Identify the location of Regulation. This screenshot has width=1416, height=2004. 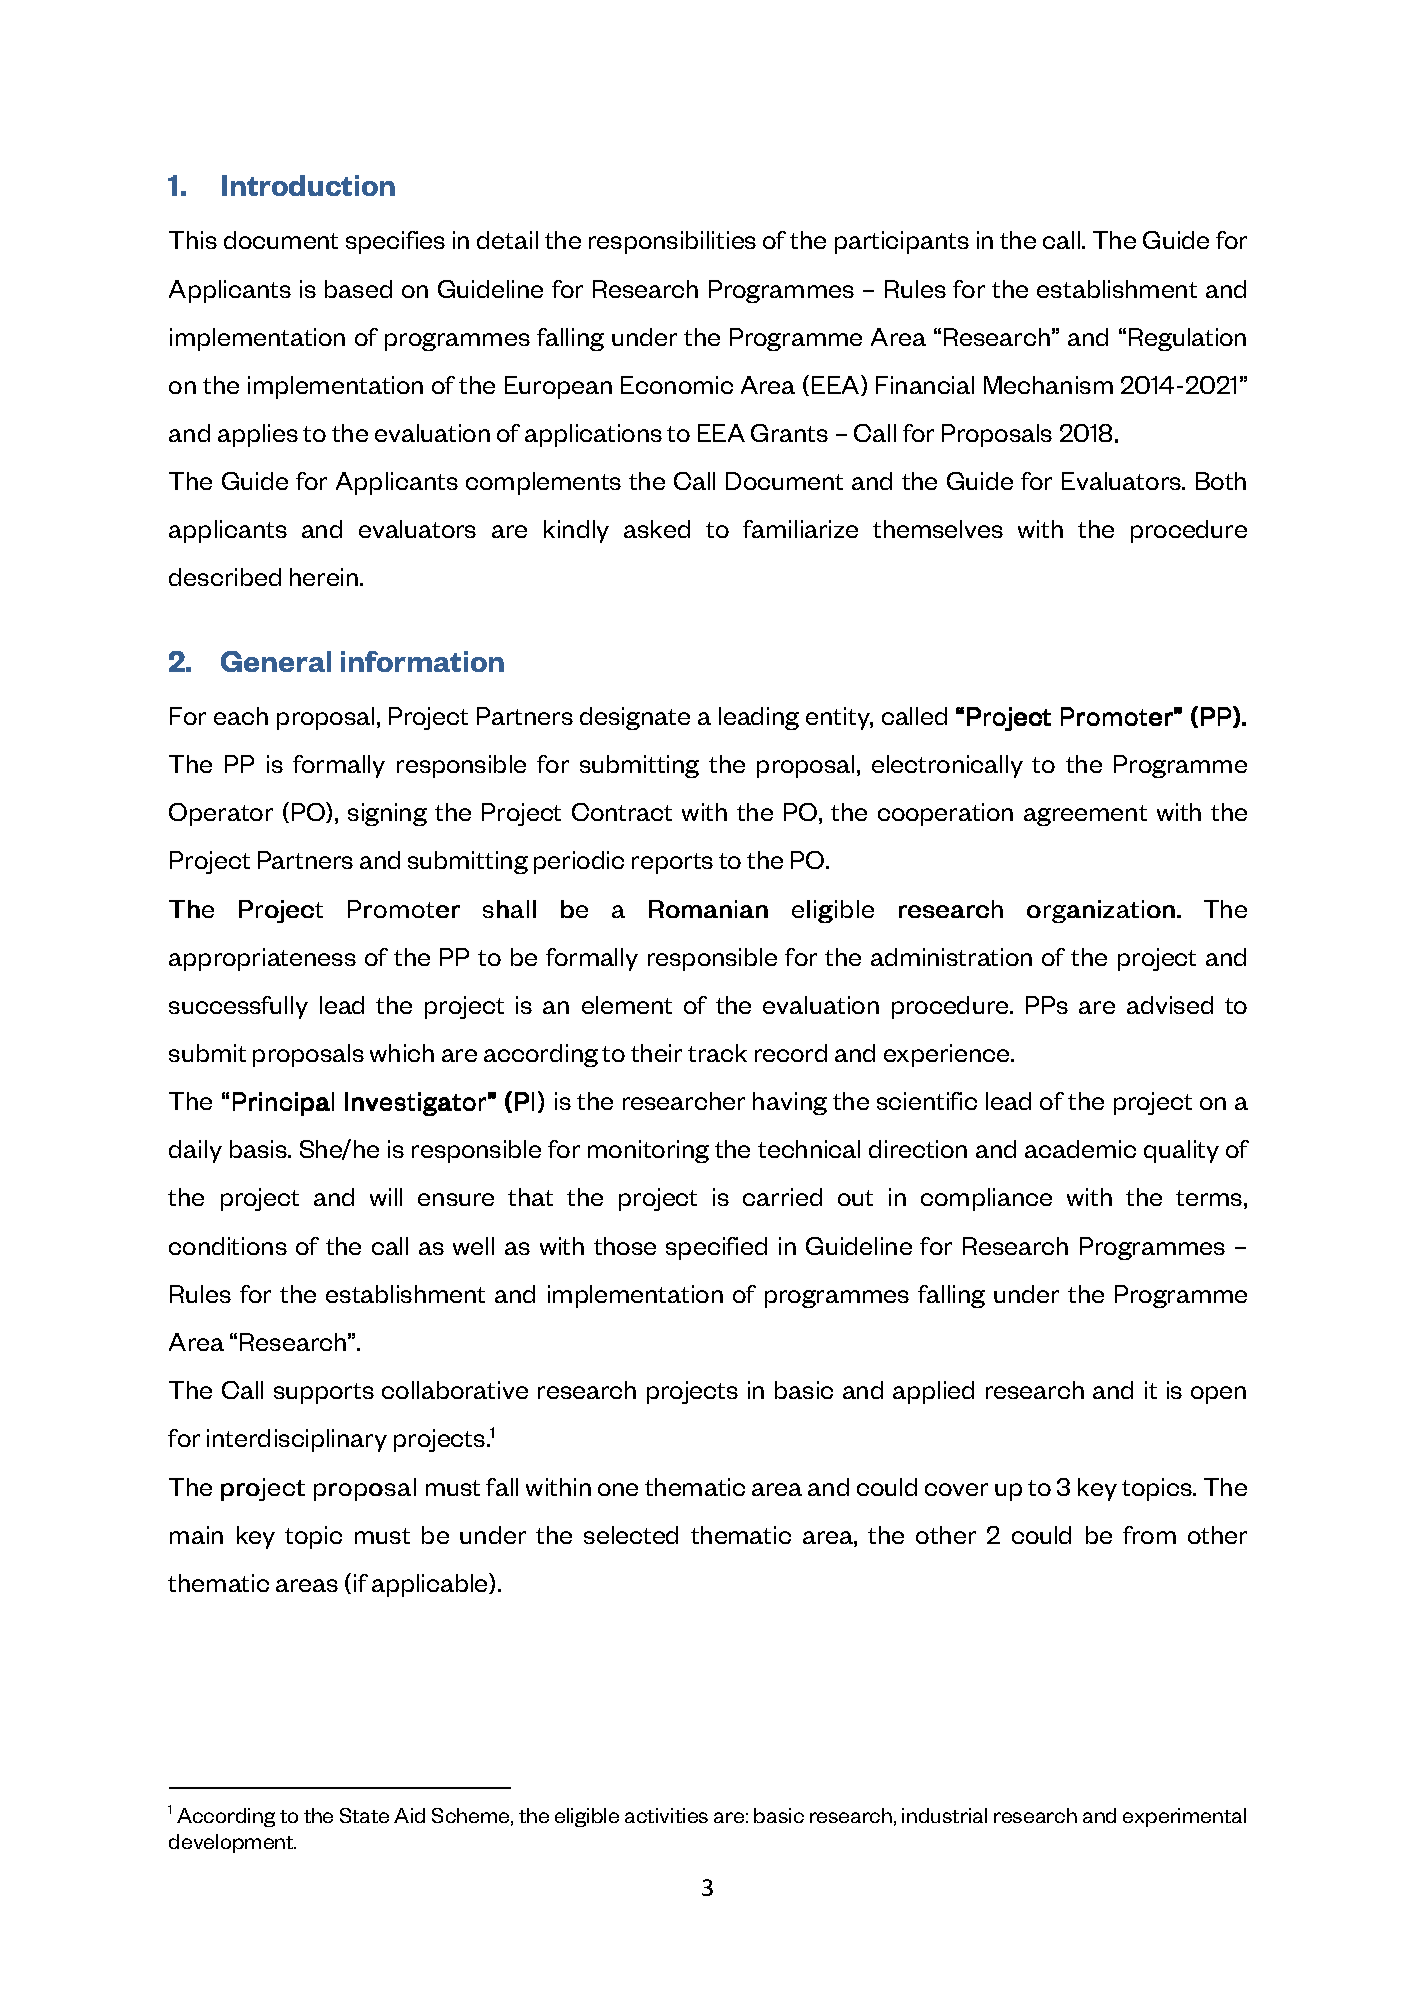
(1187, 339).
